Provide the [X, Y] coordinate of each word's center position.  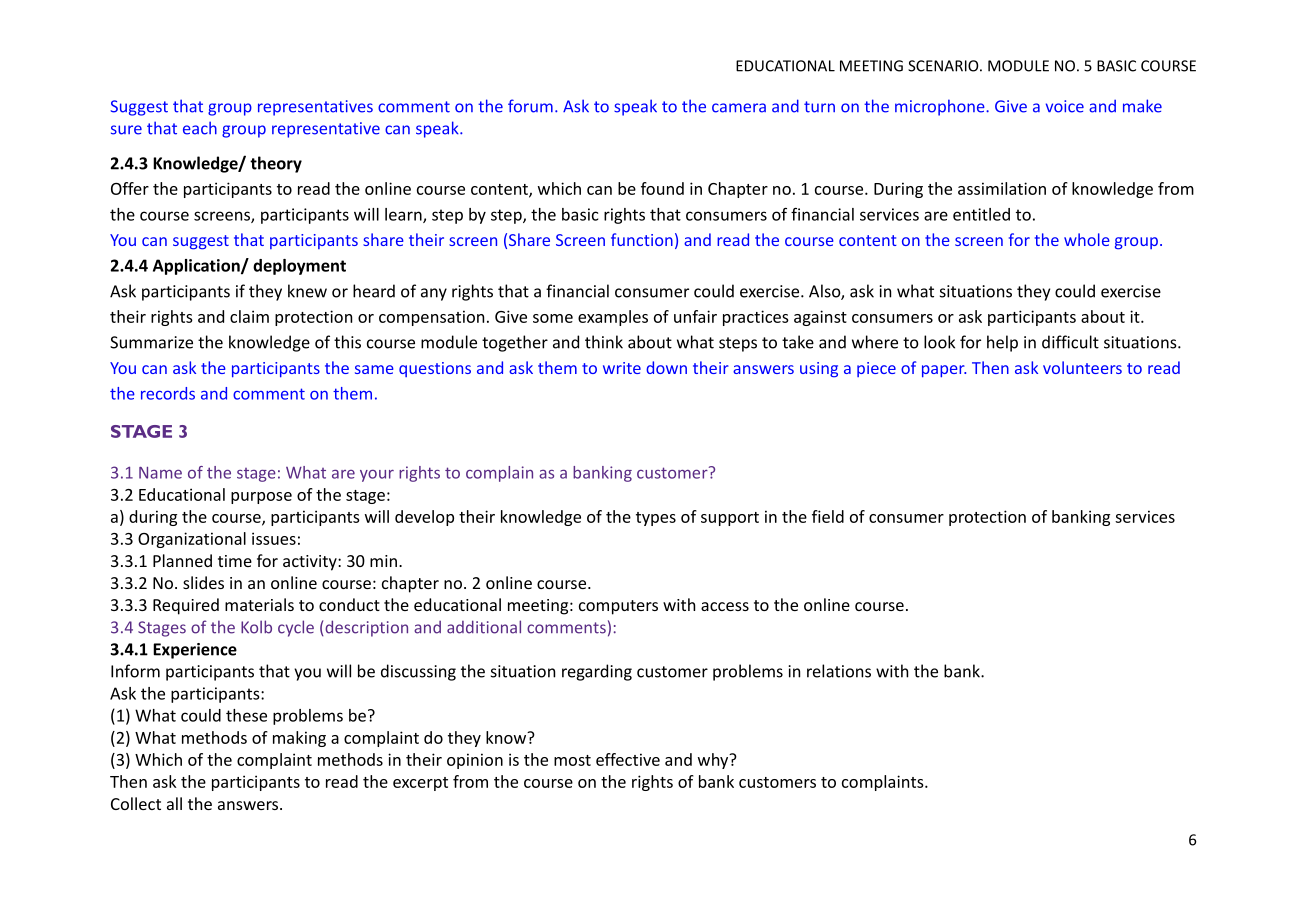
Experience [195, 651]
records [168, 393]
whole [1087, 239]
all [174, 803]
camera [739, 108]
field [828, 516]
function [642, 239]
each [200, 128]
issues [274, 538]
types [656, 519]
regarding [597, 672]
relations [839, 671]
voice [1065, 106]
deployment [299, 267]
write [622, 368]
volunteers [1082, 367]
